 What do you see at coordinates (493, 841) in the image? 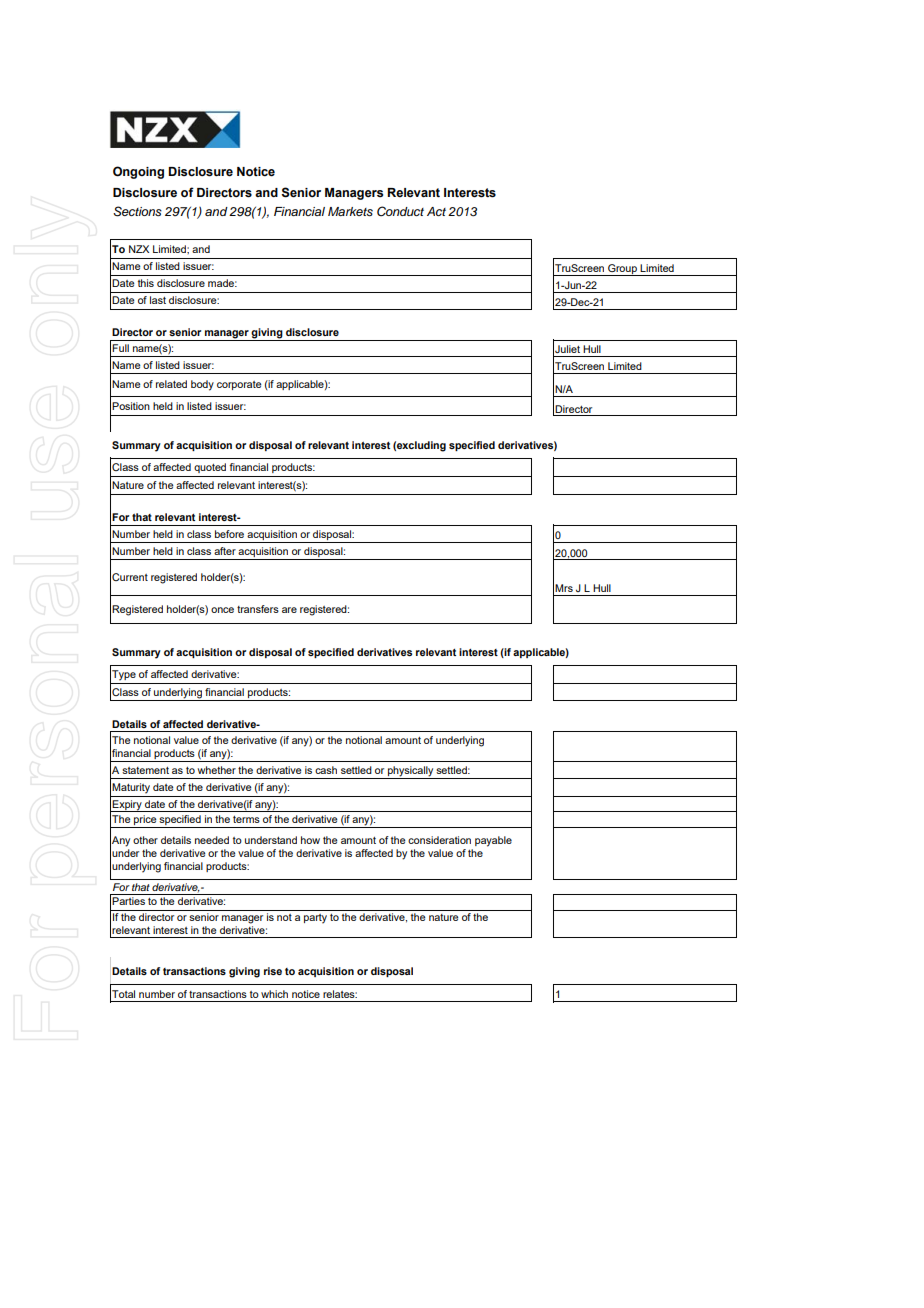
I see `payable` at bounding box center [493, 841].
